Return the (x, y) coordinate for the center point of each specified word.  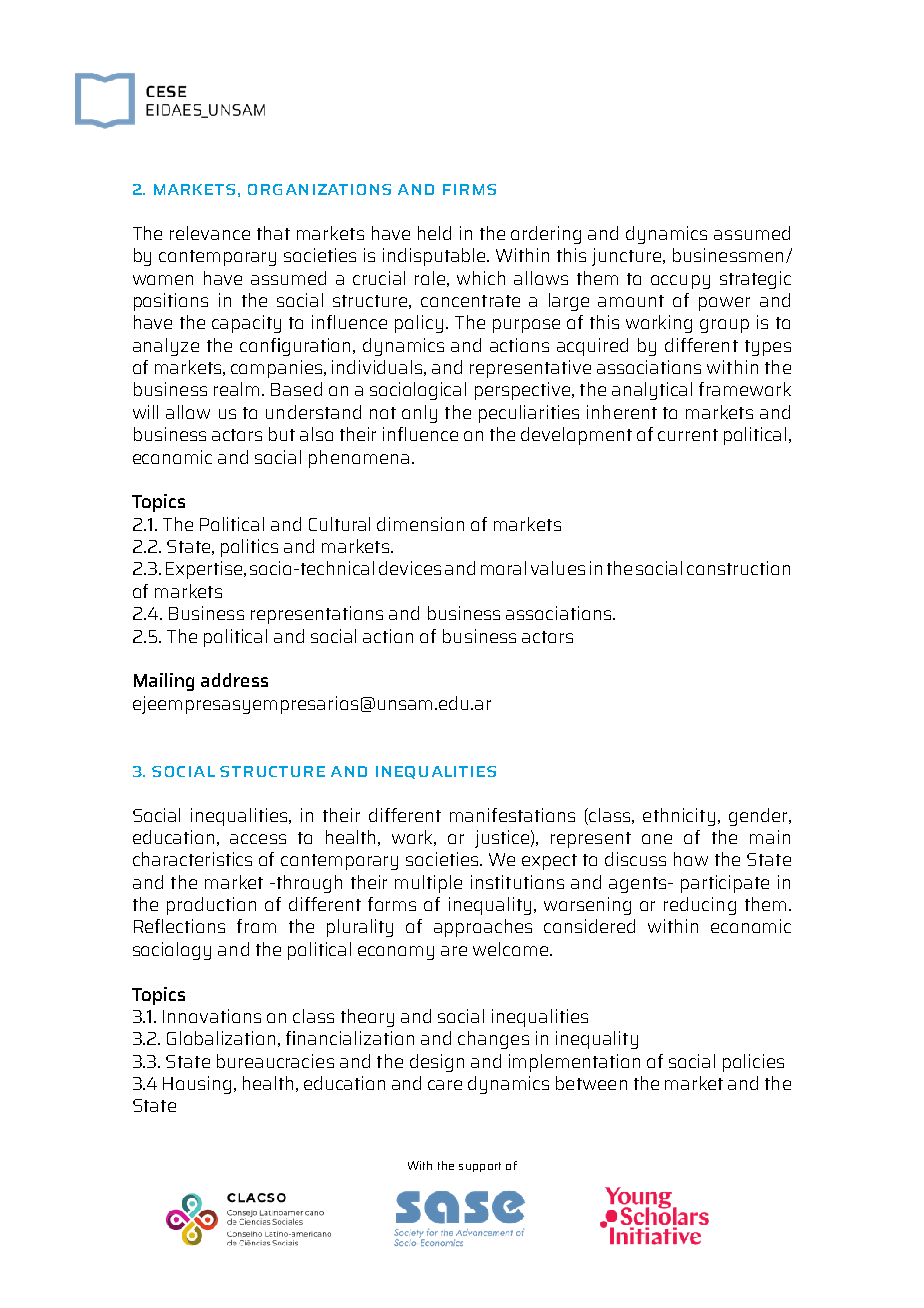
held (434, 233)
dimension (420, 524)
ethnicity (679, 817)
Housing (199, 1085)
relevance (210, 233)
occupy (680, 282)
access (258, 839)
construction (738, 568)
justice (502, 839)
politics (249, 548)
